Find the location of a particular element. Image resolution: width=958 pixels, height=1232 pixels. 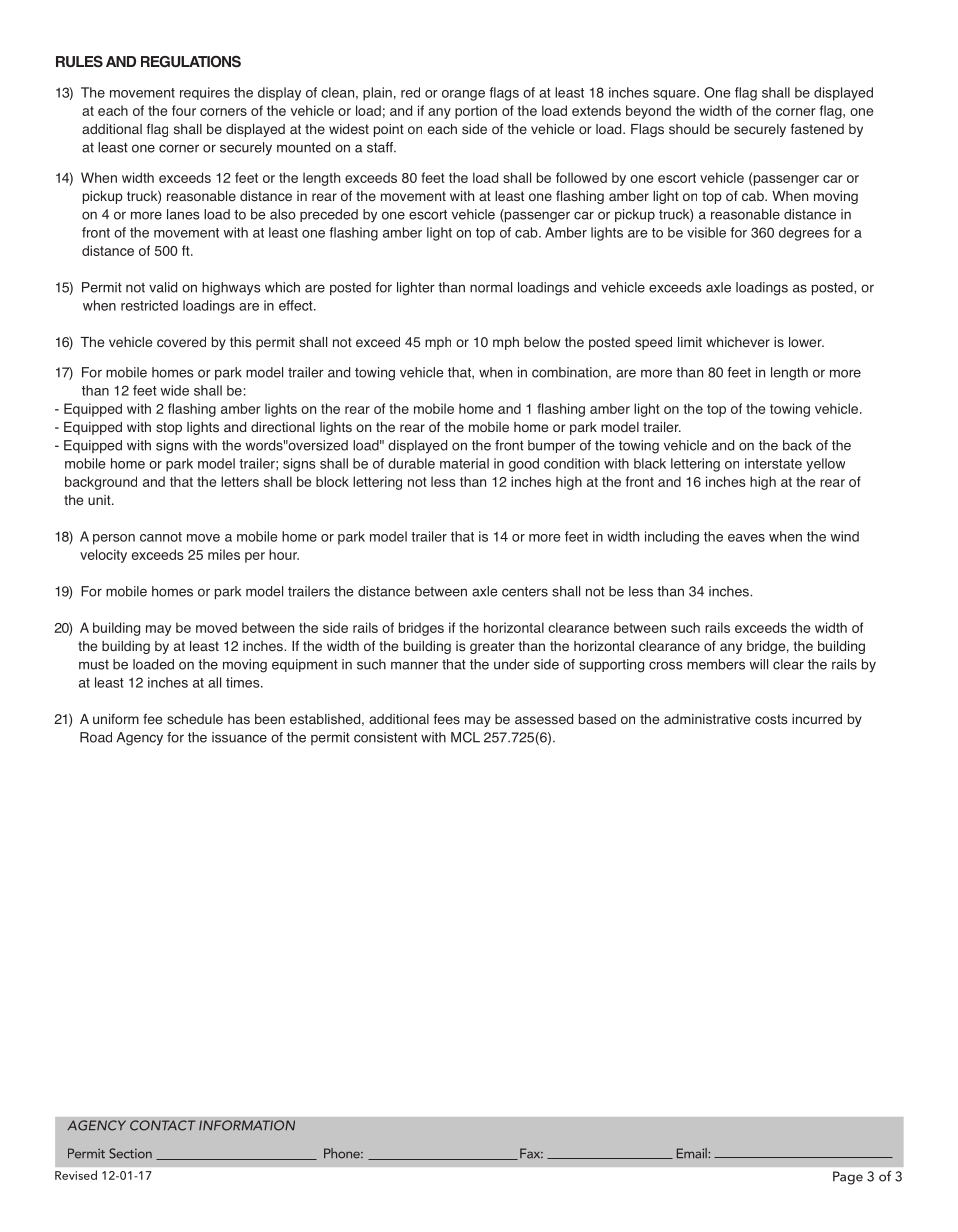

must is located at coordinates (94, 665).
